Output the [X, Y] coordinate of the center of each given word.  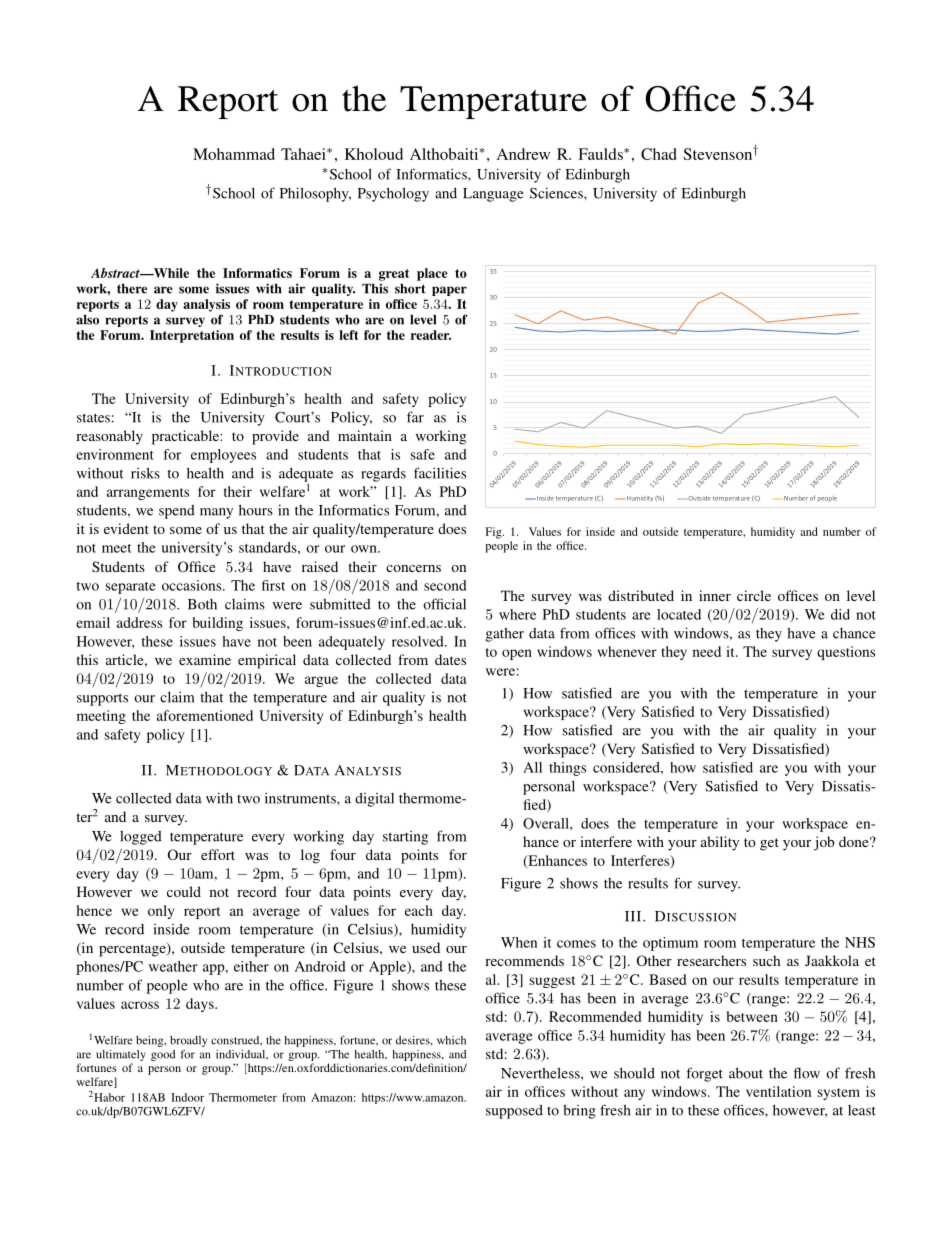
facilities [440, 473]
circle [754, 595]
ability [720, 843]
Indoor [187, 1097]
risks [145, 473]
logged [141, 838]
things [567, 769]
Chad [659, 154]
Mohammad [234, 154]
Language [493, 195]
